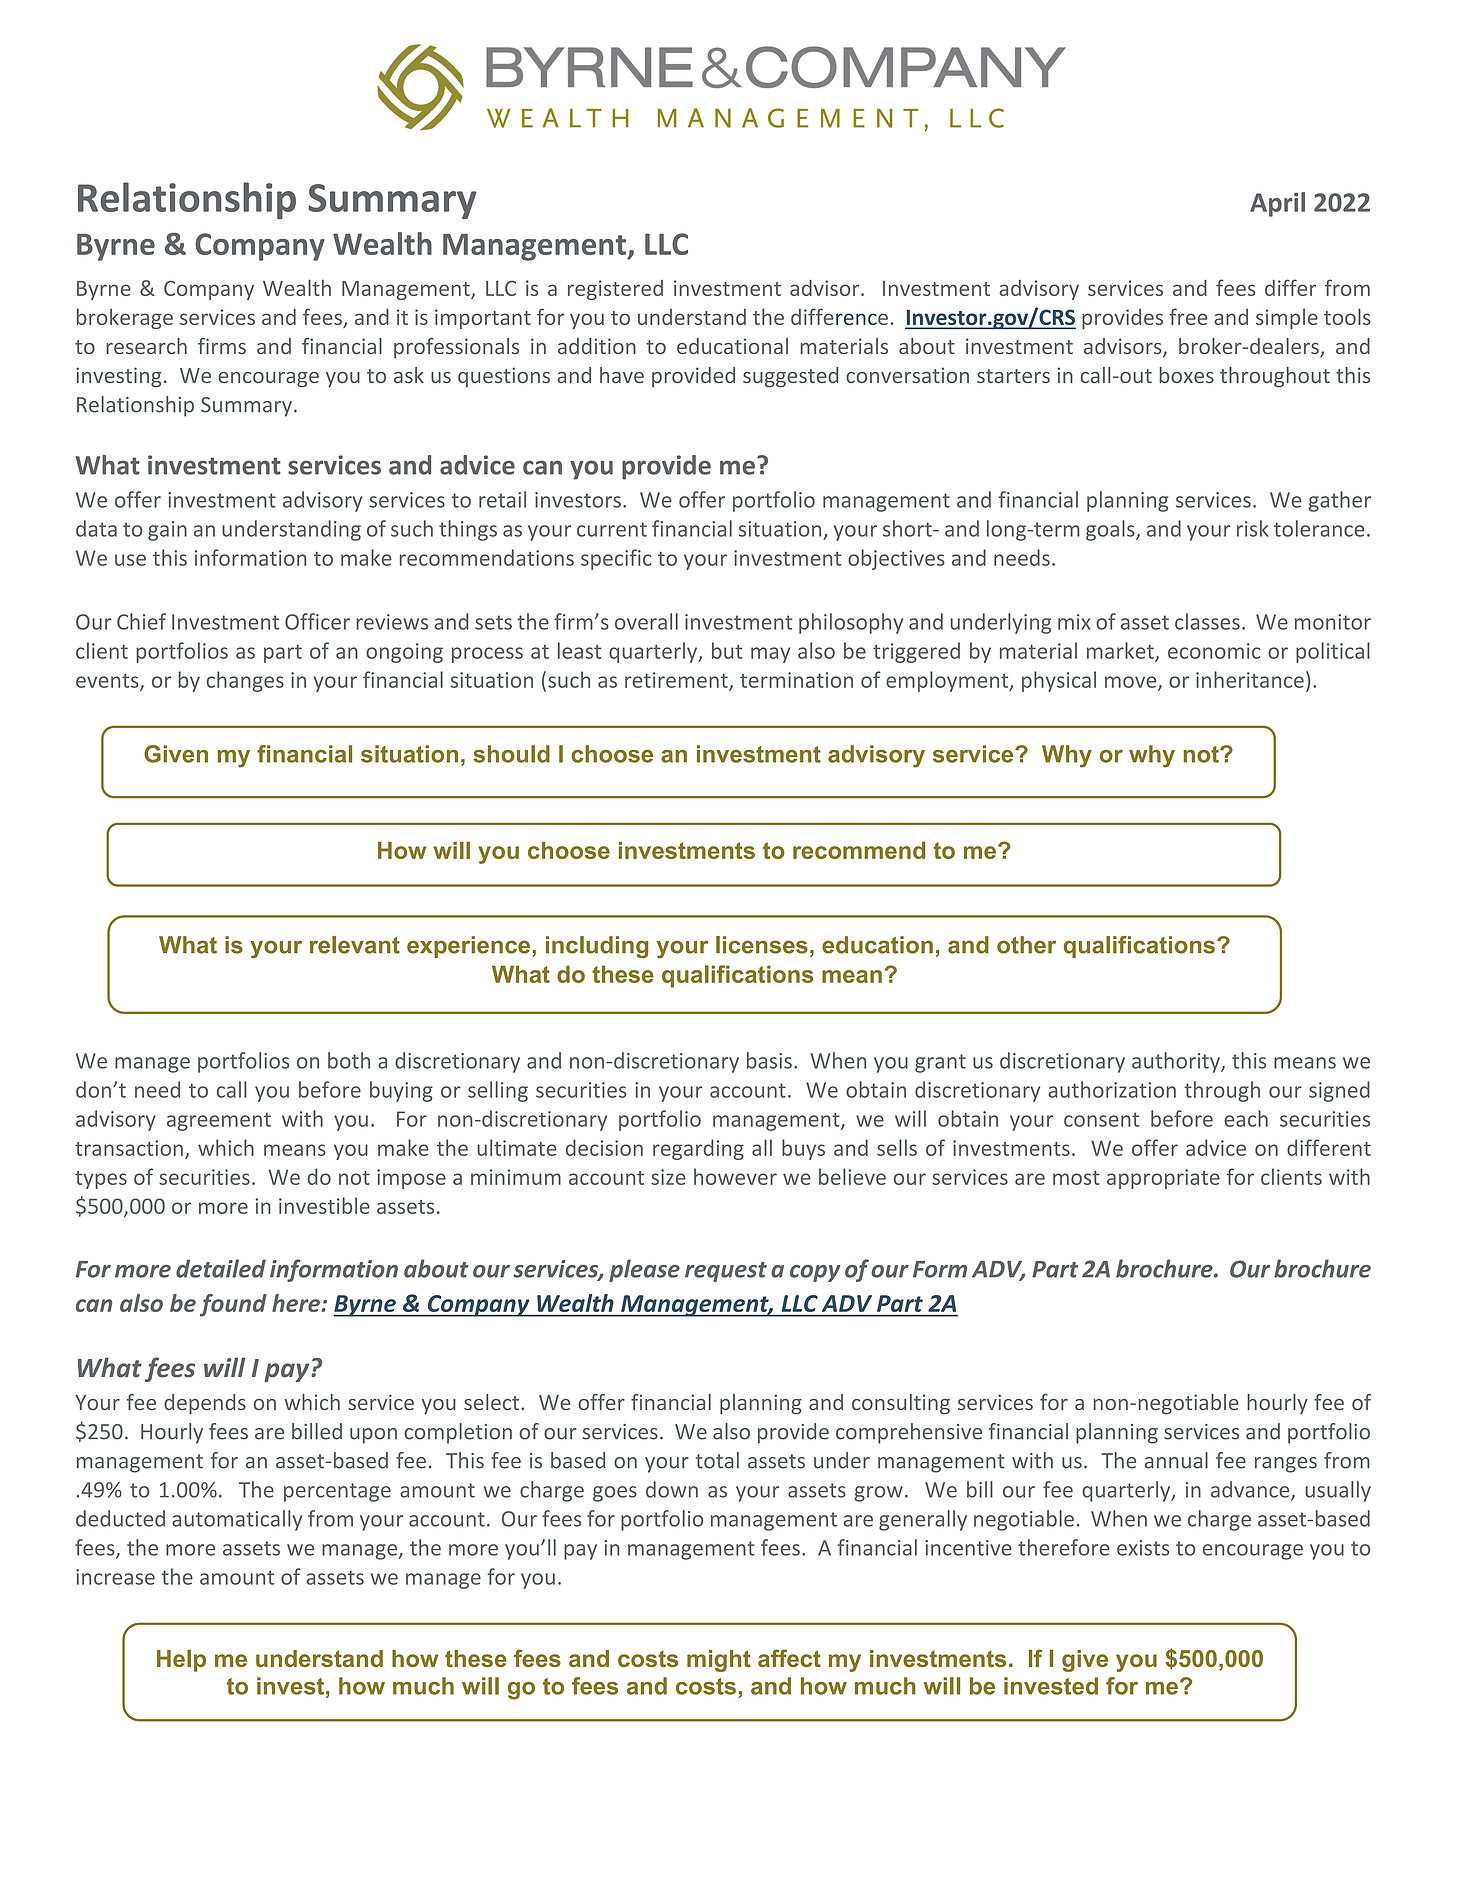  Describe the element at coordinates (1277, 204) in the document. I see `April` at that location.
